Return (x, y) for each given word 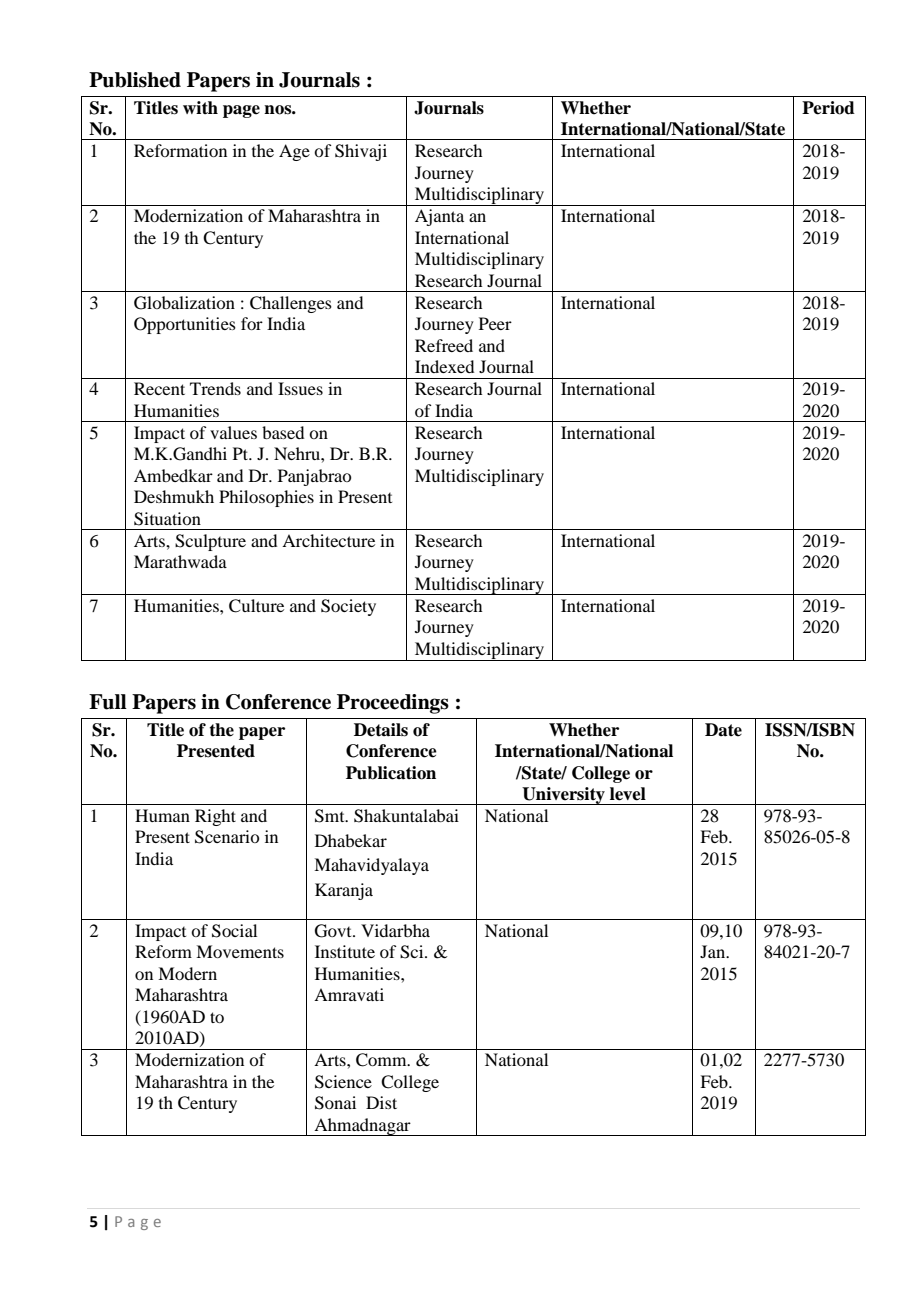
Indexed (444, 366)
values (233, 432)
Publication (391, 773)
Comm (382, 1060)
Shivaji (361, 152)
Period (828, 108)
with (200, 107)
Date (723, 730)
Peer (495, 323)
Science (343, 1082)
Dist (381, 1102)
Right (215, 817)
